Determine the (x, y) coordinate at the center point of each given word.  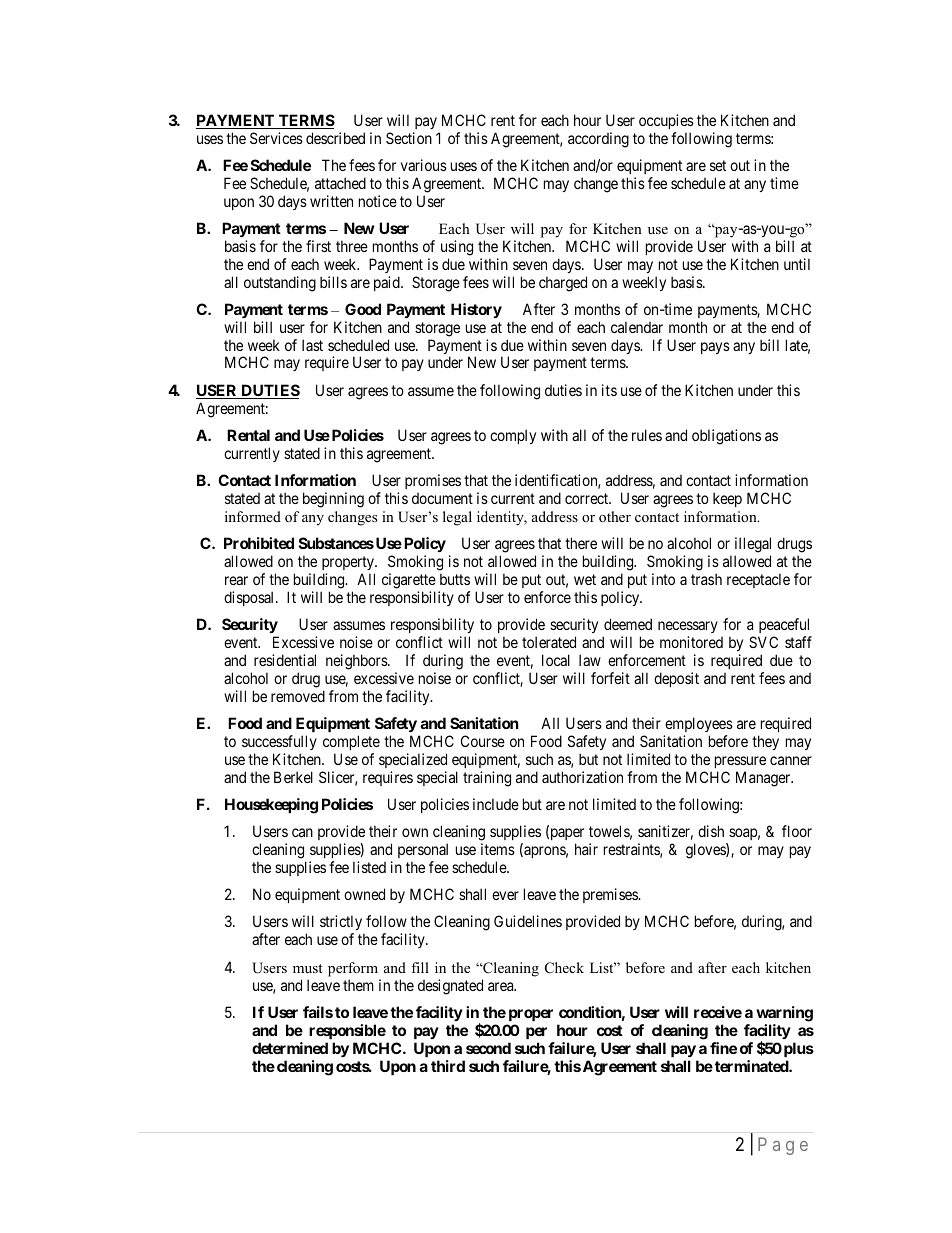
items (498, 849)
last (312, 345)
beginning (333, 500)
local (556, 660)
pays (715, 348)
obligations (726, 437)
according (598, 140)
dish (711, 831)
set (718, 165)
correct (588, 498)
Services (276, 138)
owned (364, 894)
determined (290, 1048)
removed (298, 696)
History (476, 310)
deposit (676, 679)
